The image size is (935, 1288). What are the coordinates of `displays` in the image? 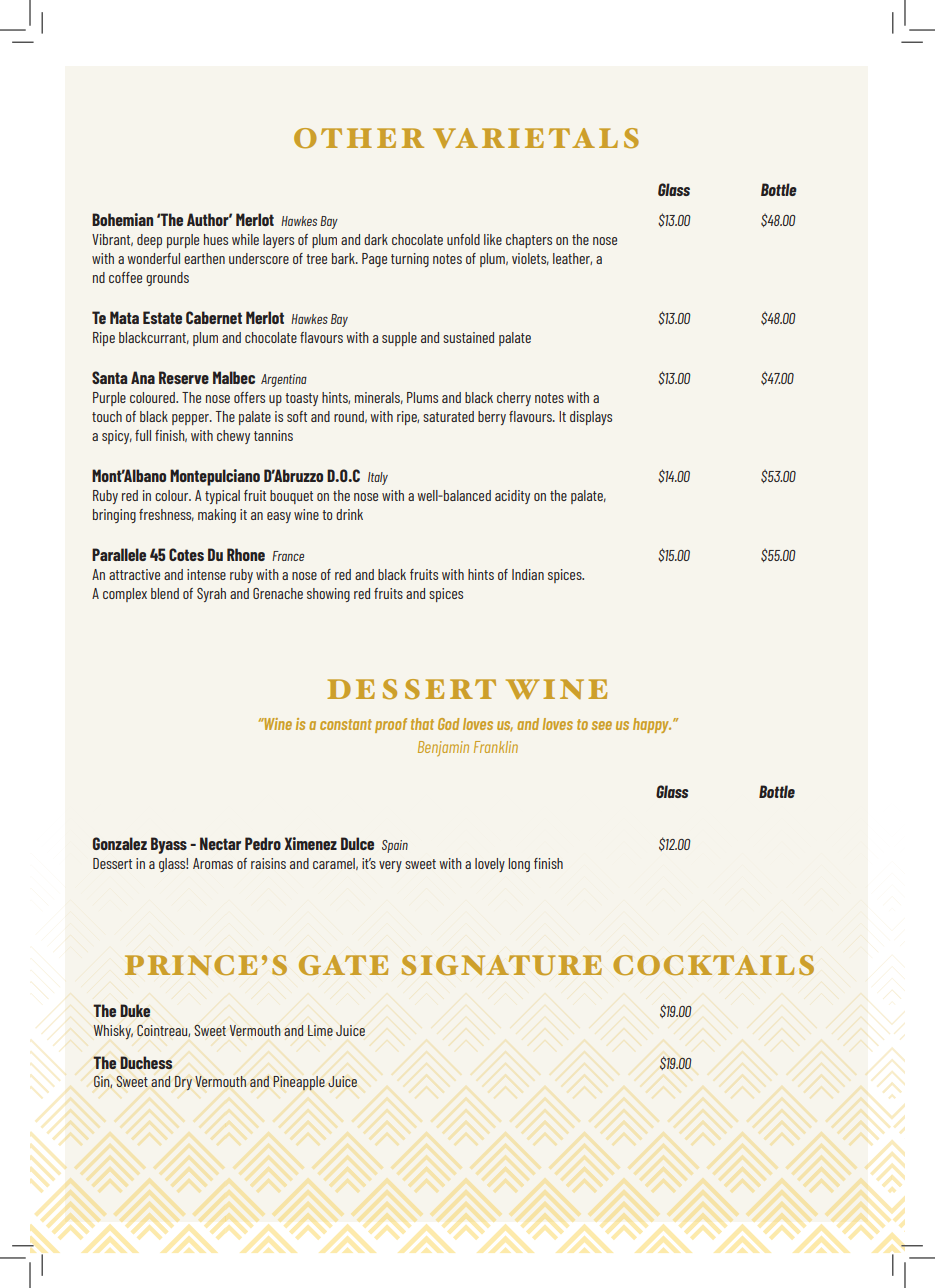 It's located at (591, 418).
